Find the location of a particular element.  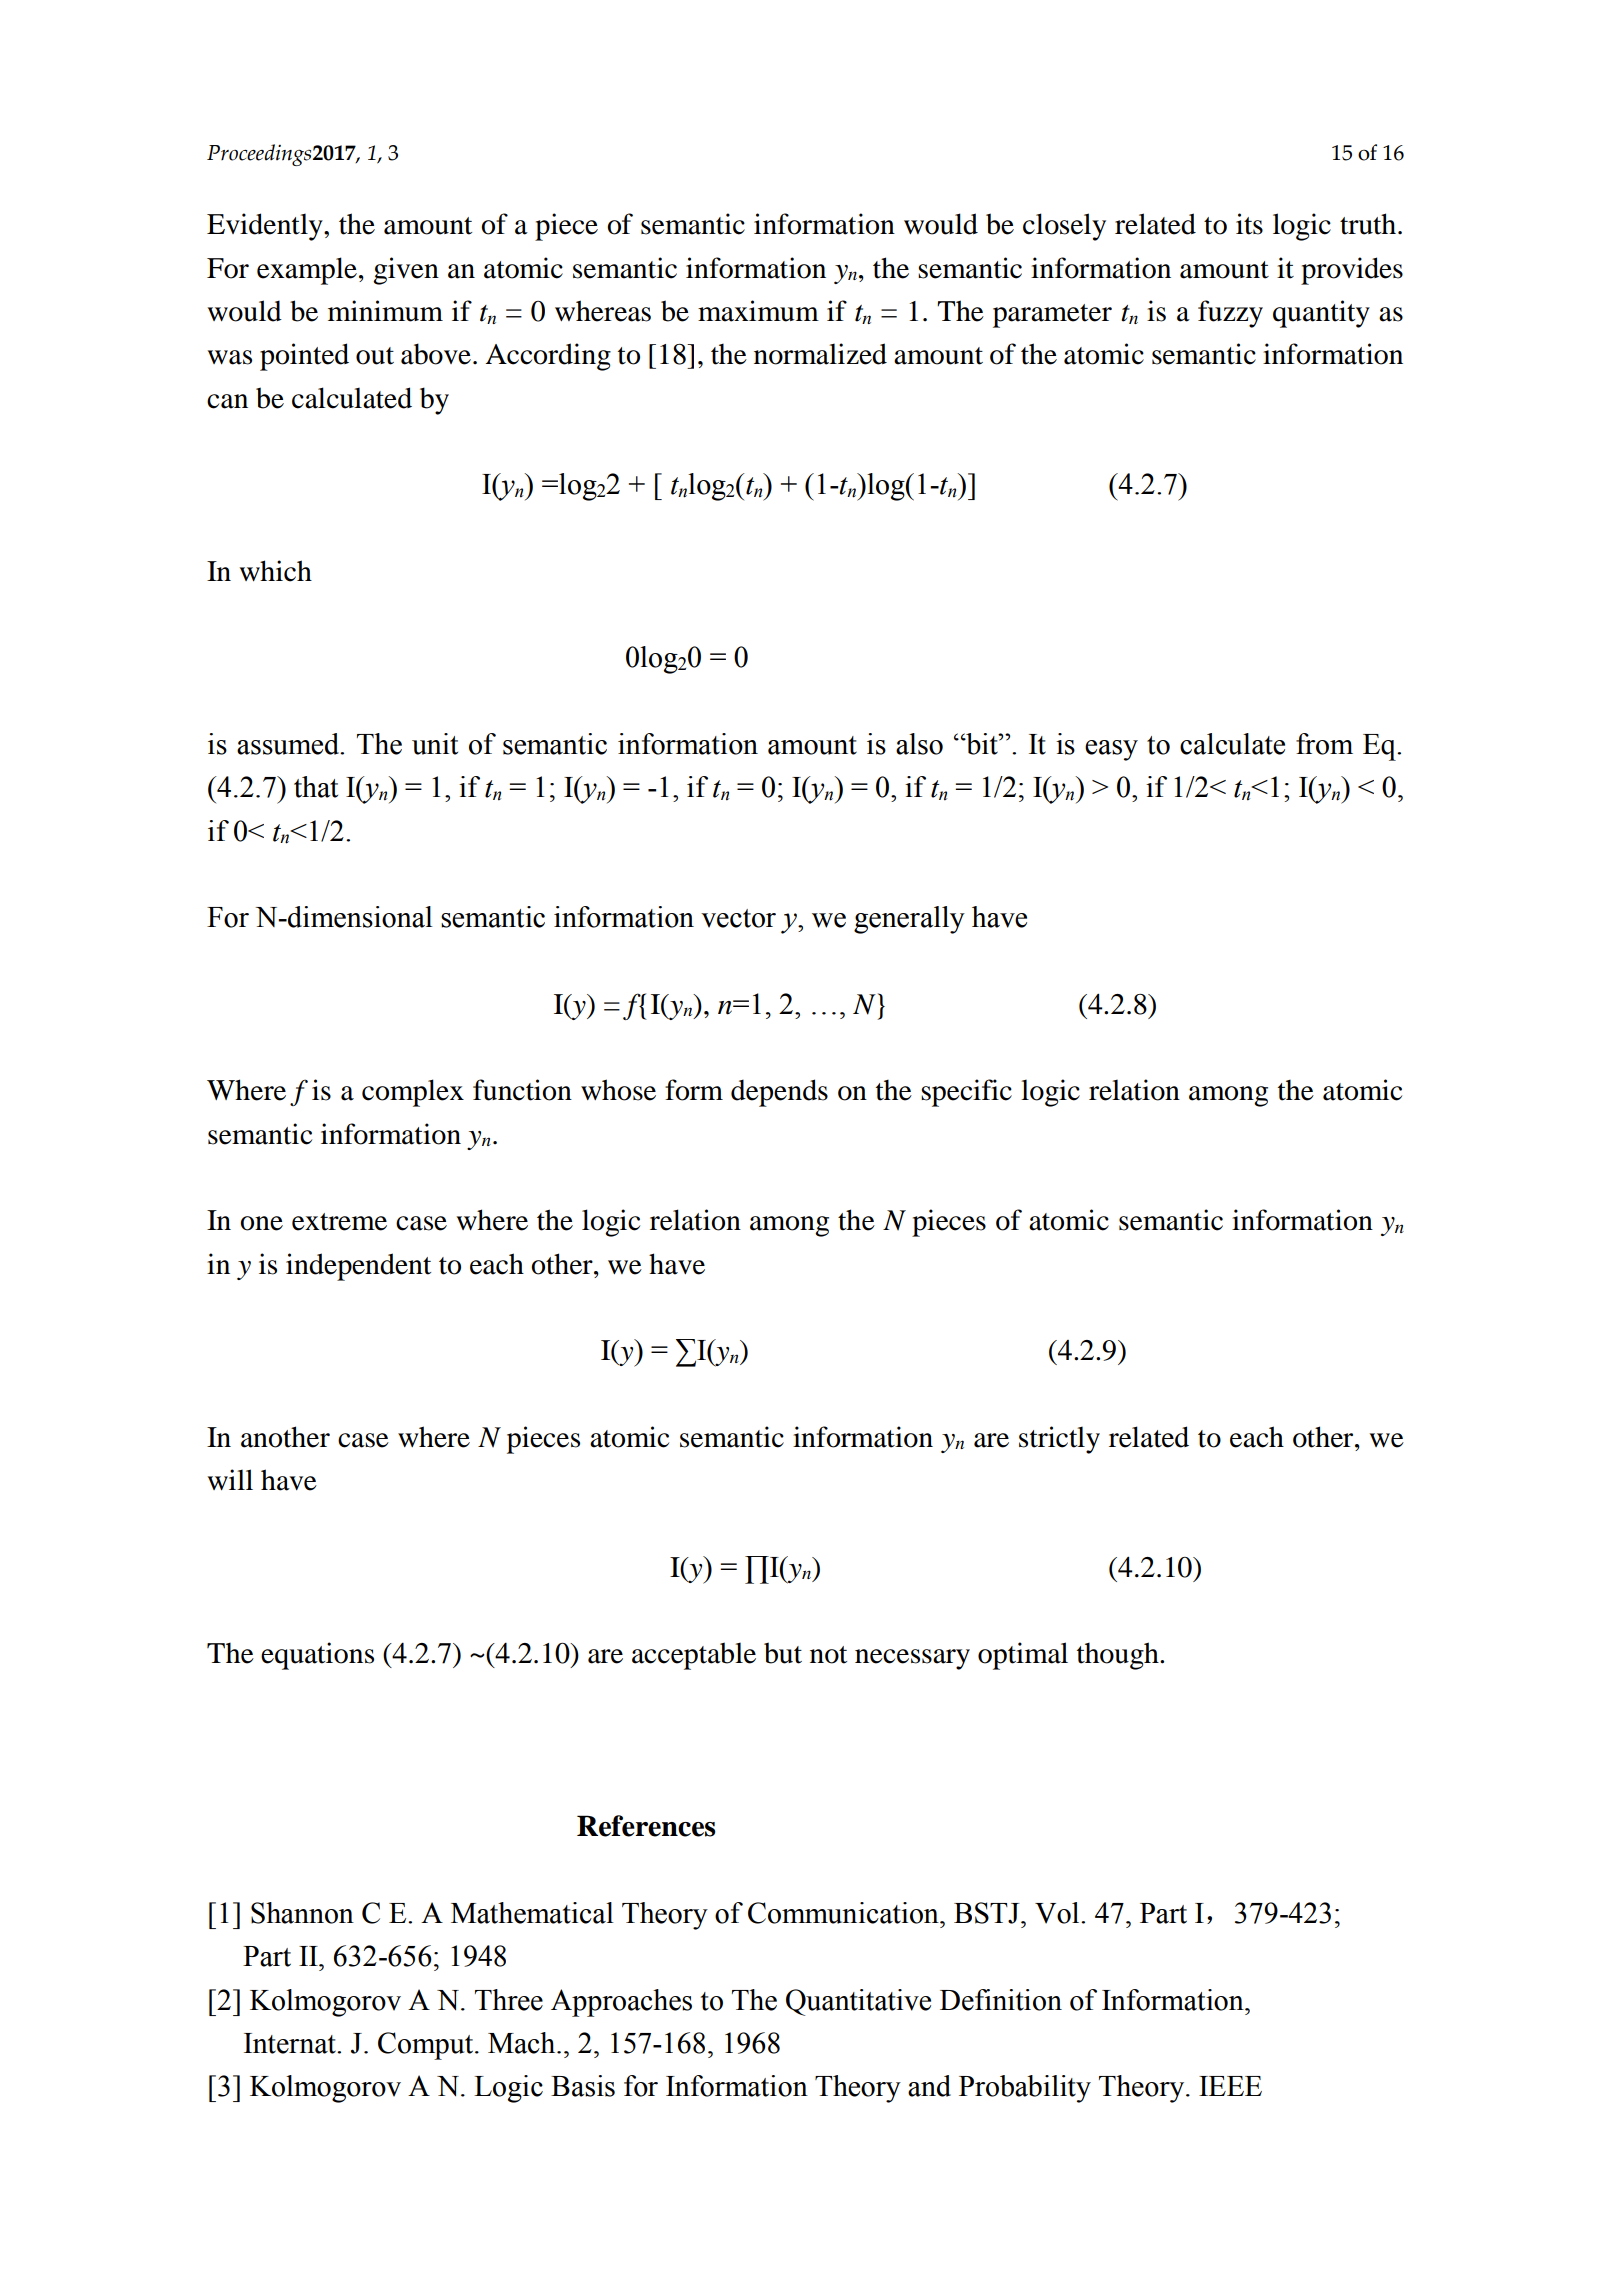

Comput is located at coordinates (425, 2046).
